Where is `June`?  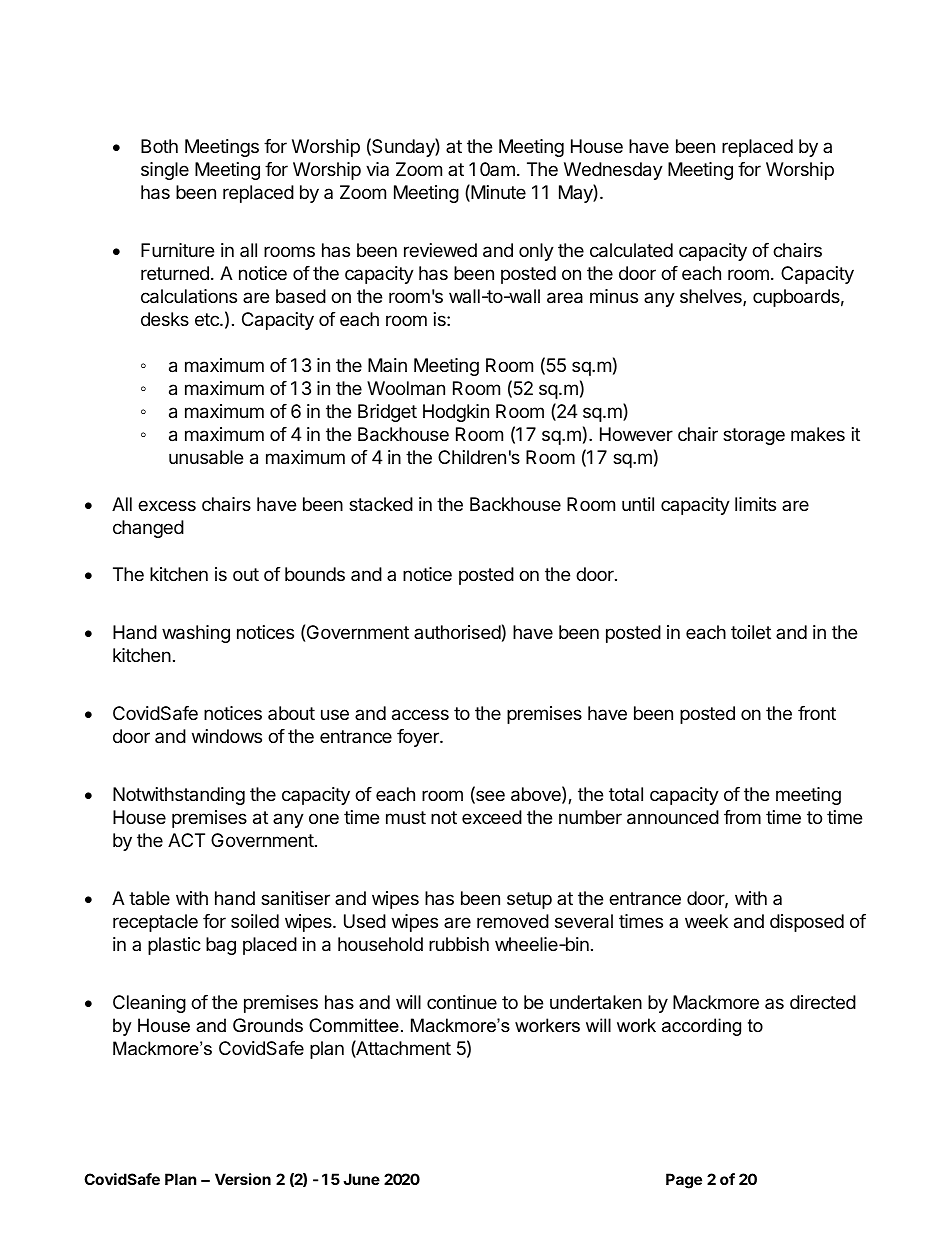
June is located at coordinates (361, 1179).
